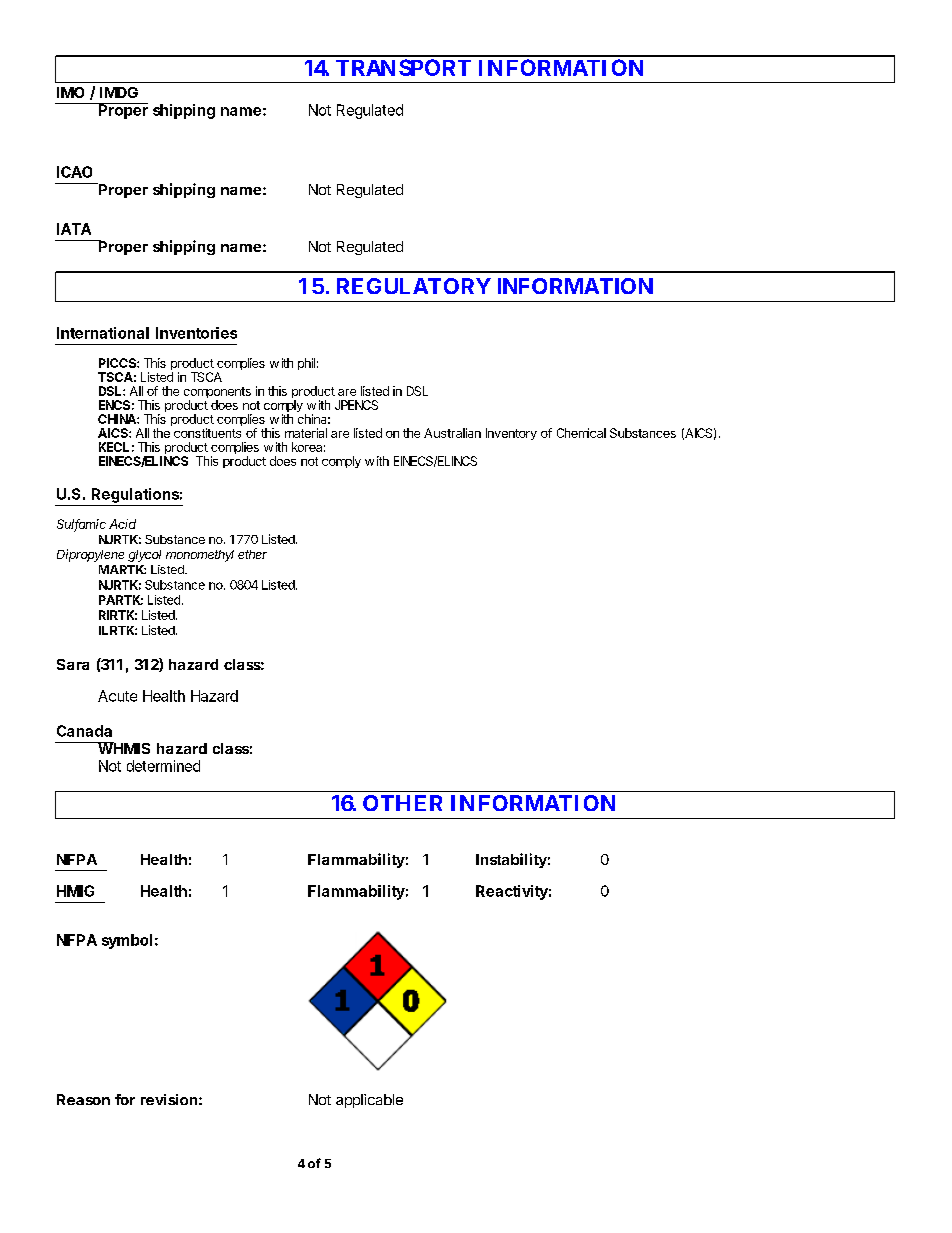 The width and height of the screenshot is (952, 1233). What do you see at coordinates (414, 286) in the screenshot?
I see `REGULATORY` at bounding box center [414, 286].
